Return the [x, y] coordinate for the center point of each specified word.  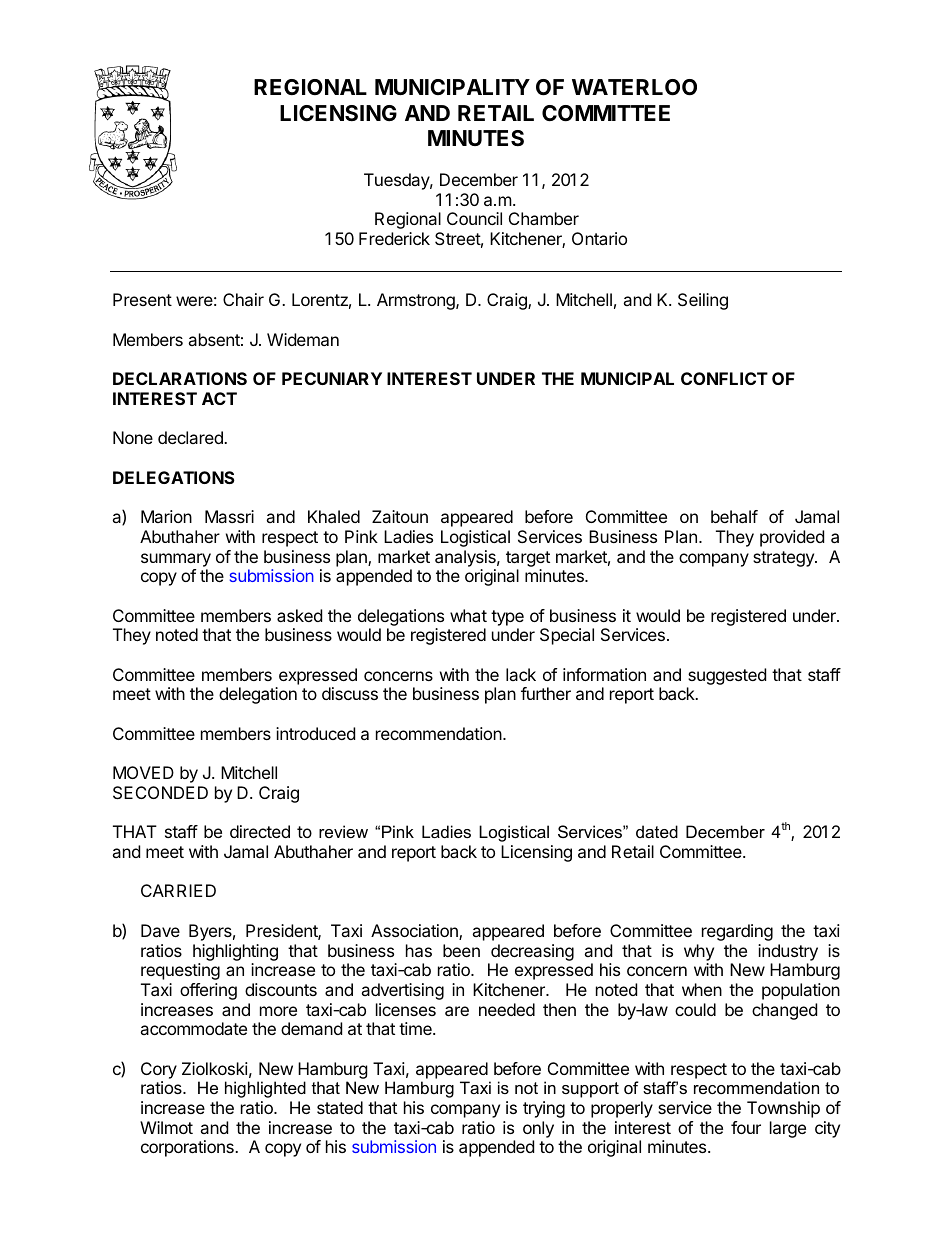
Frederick [394, 238]
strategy [784, 559]
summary [176, 560]
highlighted [265, 1089]
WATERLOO [634, 87]
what [468, 615]
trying [544, 1109]
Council [474, 218]
